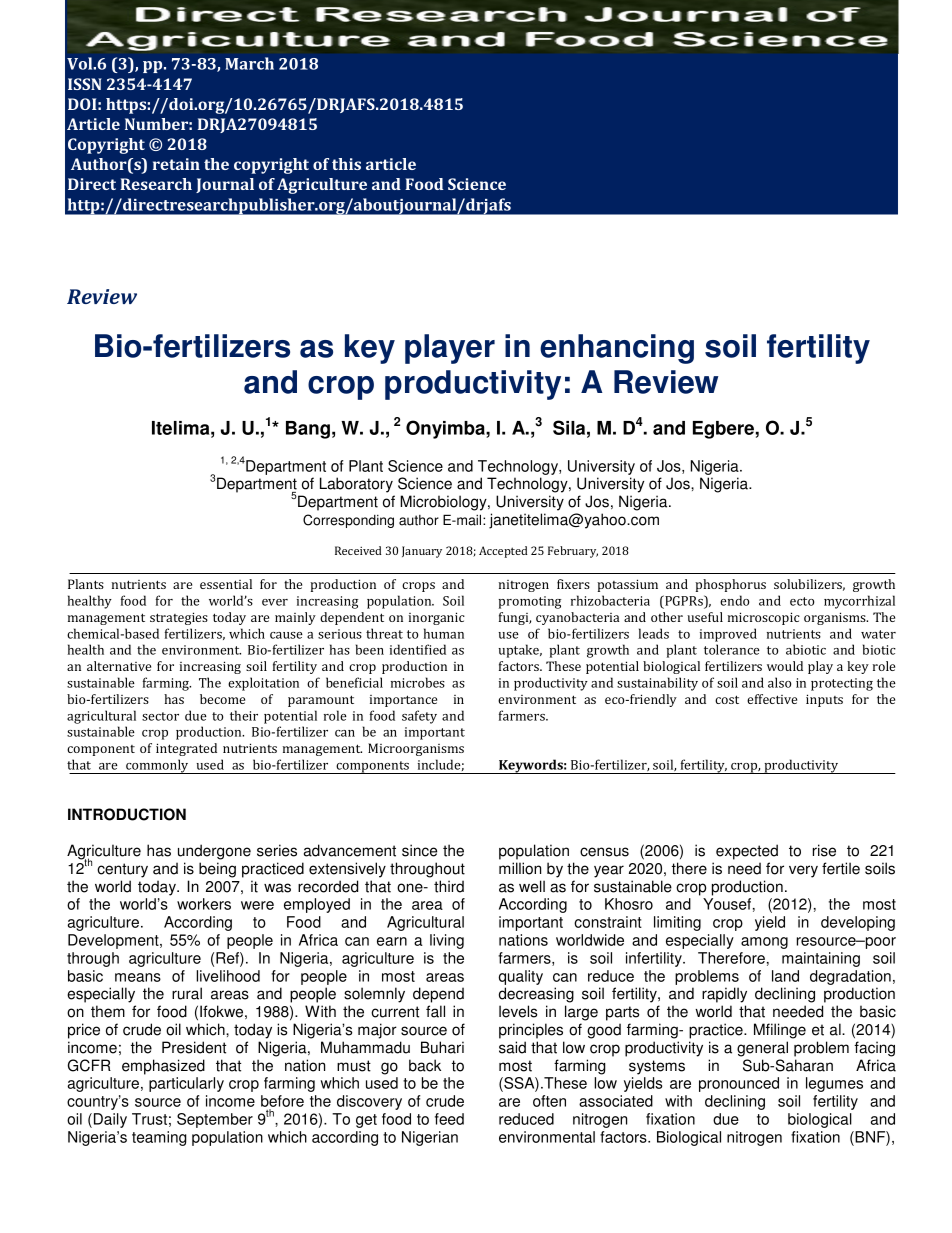 This image has height=1233, width=952. What do you see at coordinates (249, 63) in the image?
I see `March` at bounding box center [249, 63].
